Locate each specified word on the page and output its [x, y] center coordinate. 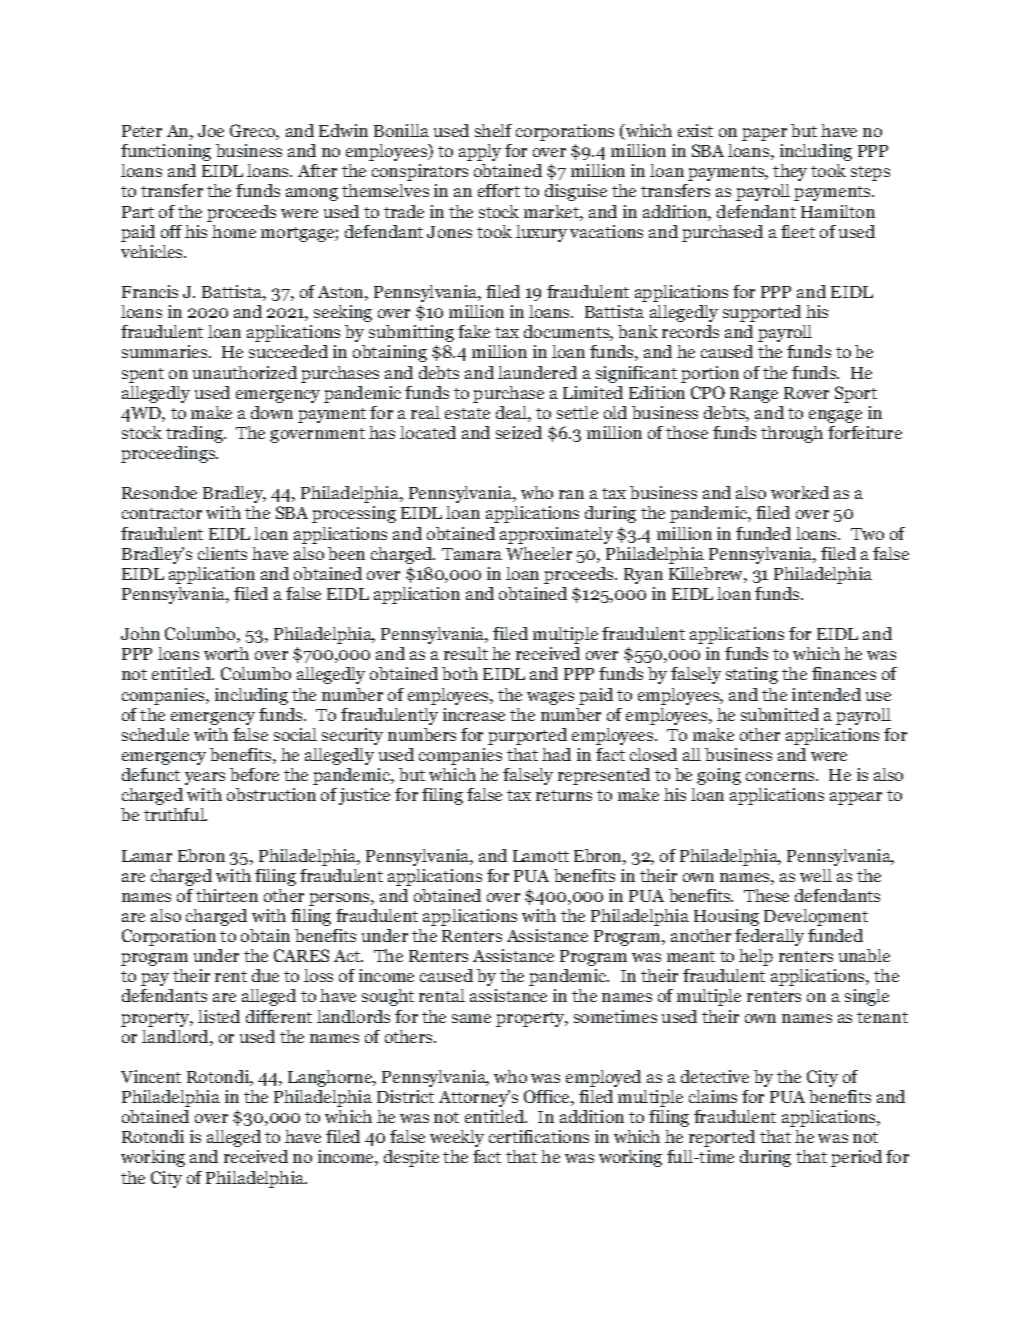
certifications [539, 1136]
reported [722, 1138]
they [790, 172]
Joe [211, 131]
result [466, 653]
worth [226, 653]
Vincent [151, 1076]
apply [480, 152]
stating [752, 675]
